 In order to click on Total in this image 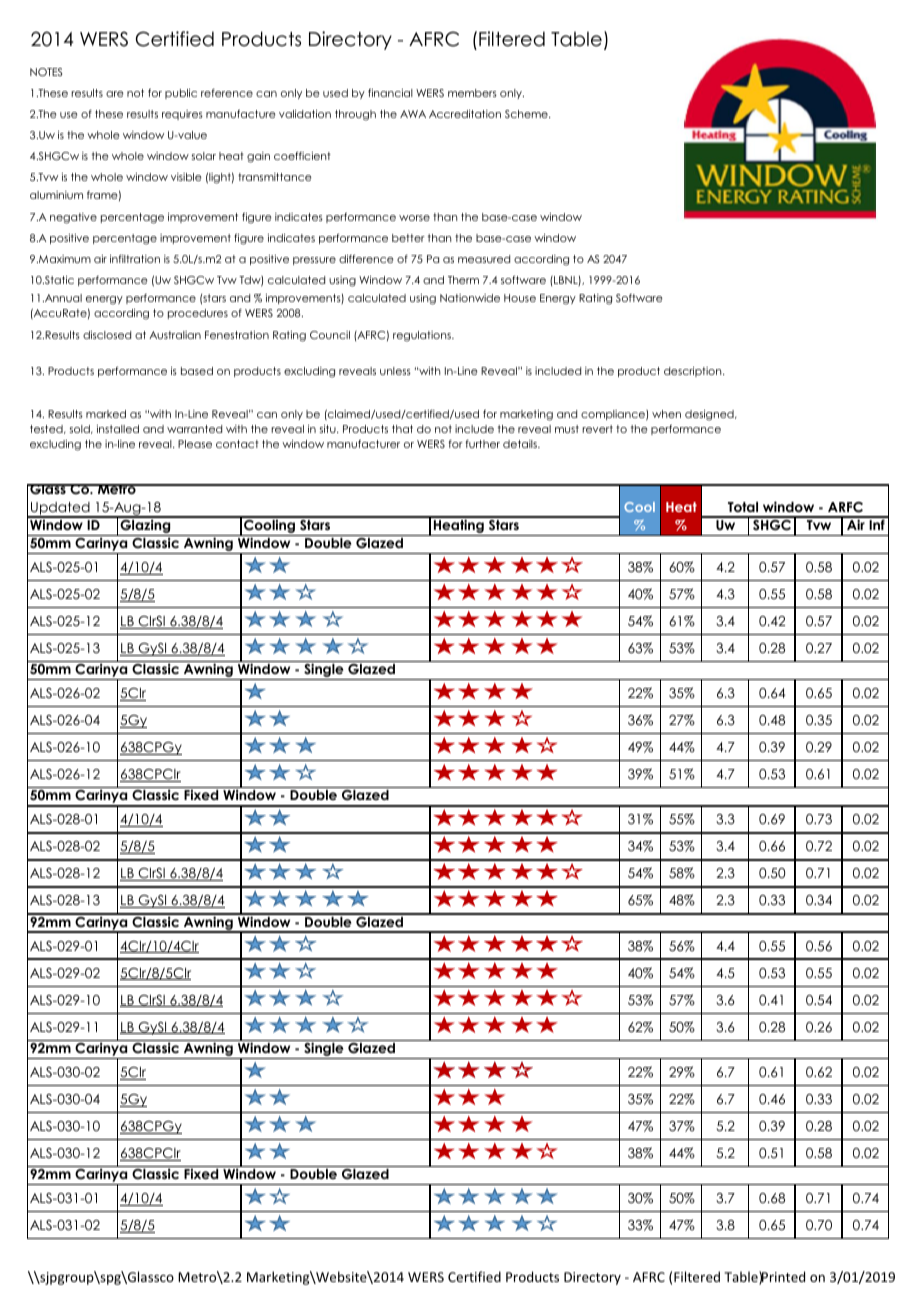, I will do `click(743, 507)`.
